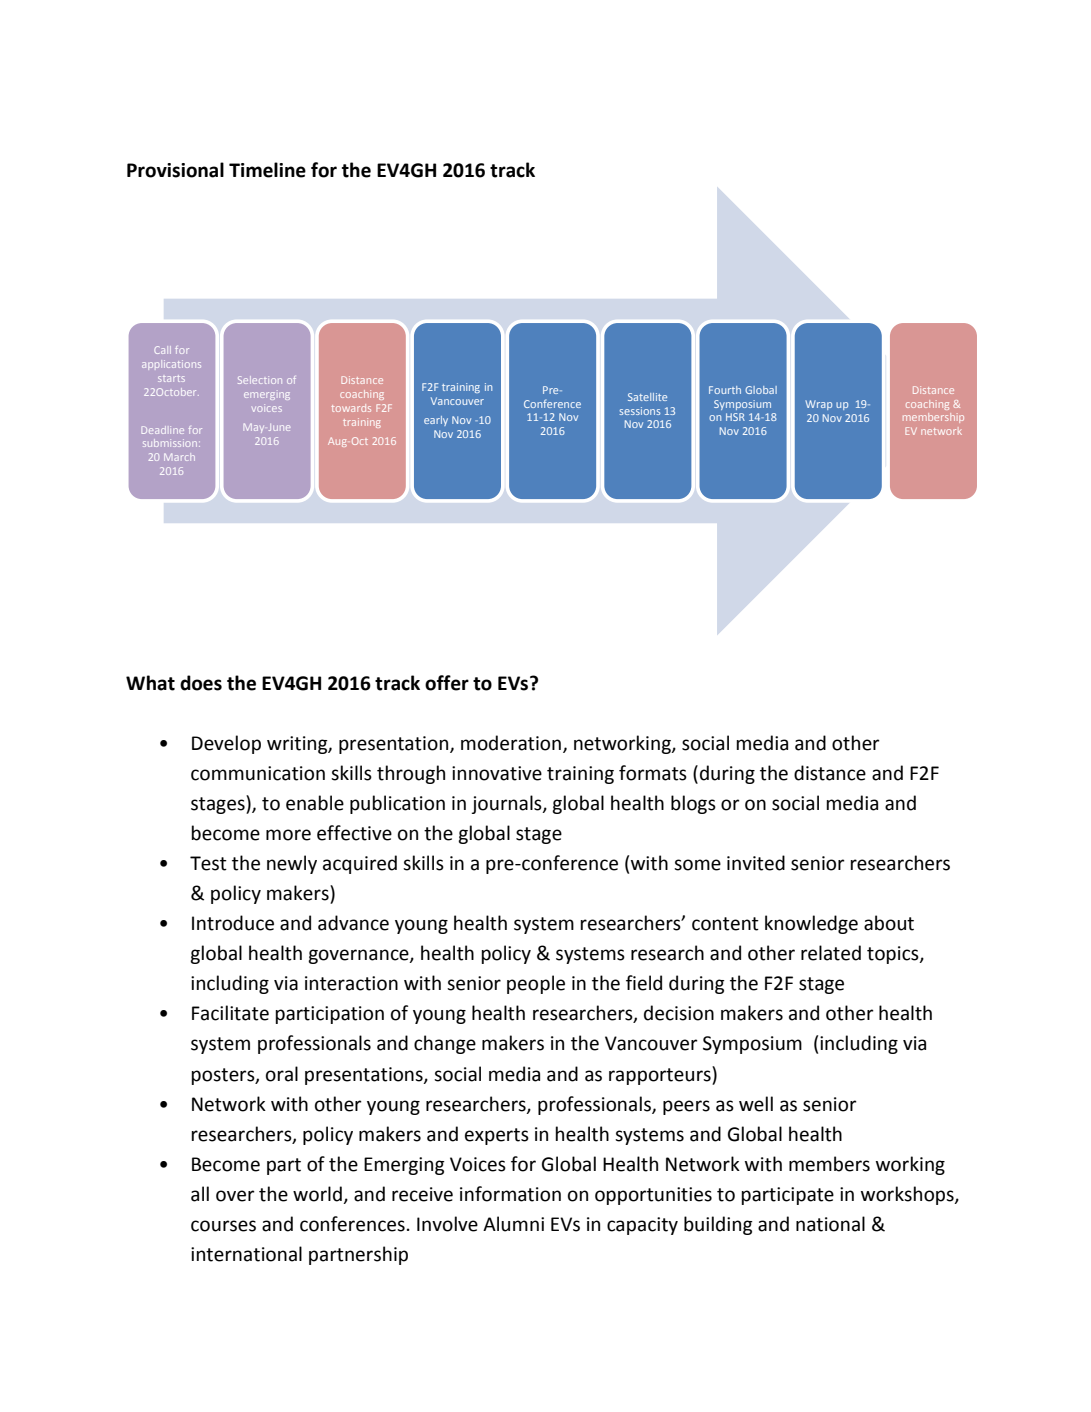 The image size is (1091, 1412). I want to click on does, so click(201, 683).
